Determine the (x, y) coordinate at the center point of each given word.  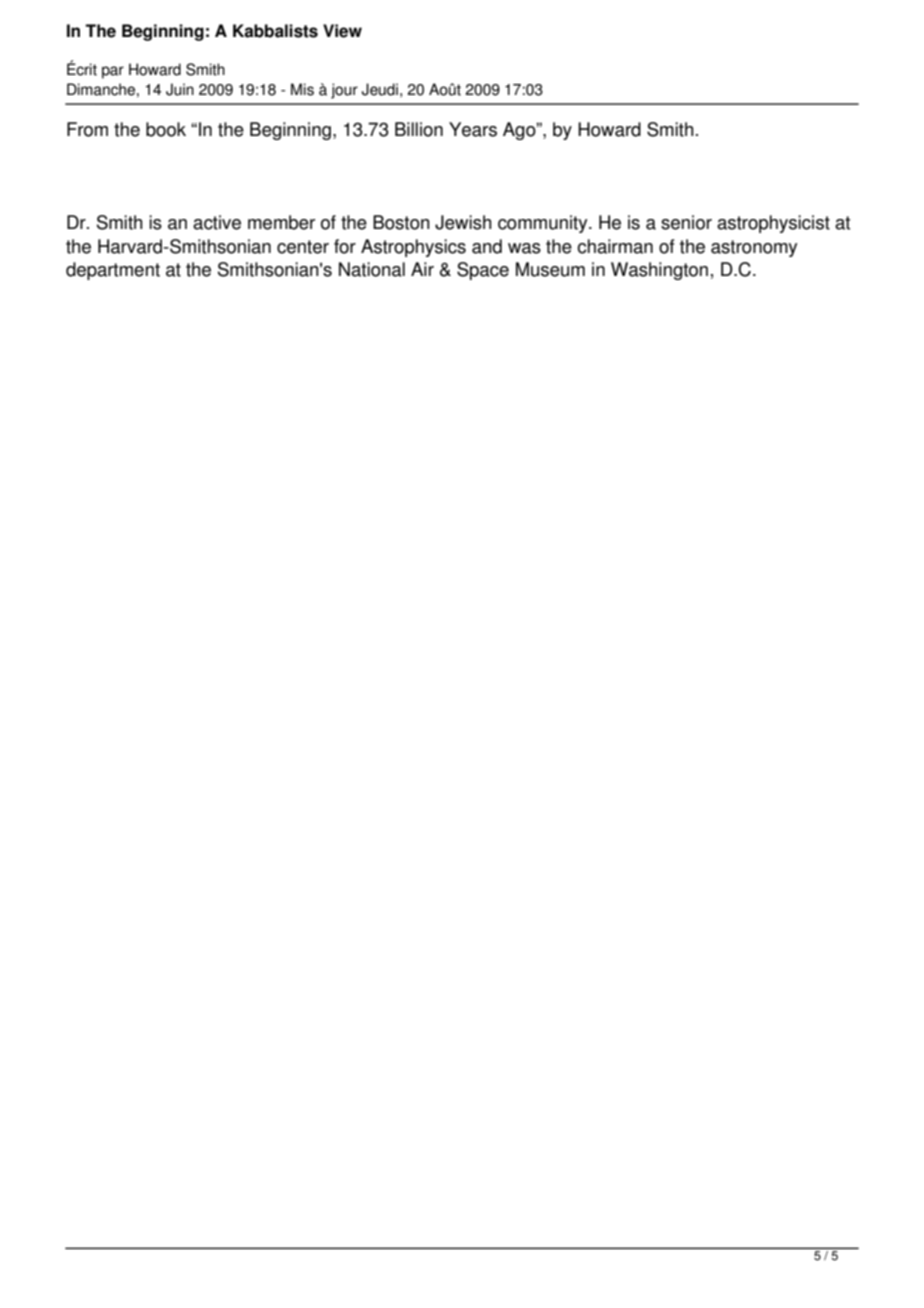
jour (344, 91)
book (166, 129)
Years (473, 129)
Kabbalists (275, 31)
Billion (419, 129)
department (113, 271)
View (342, 31)
